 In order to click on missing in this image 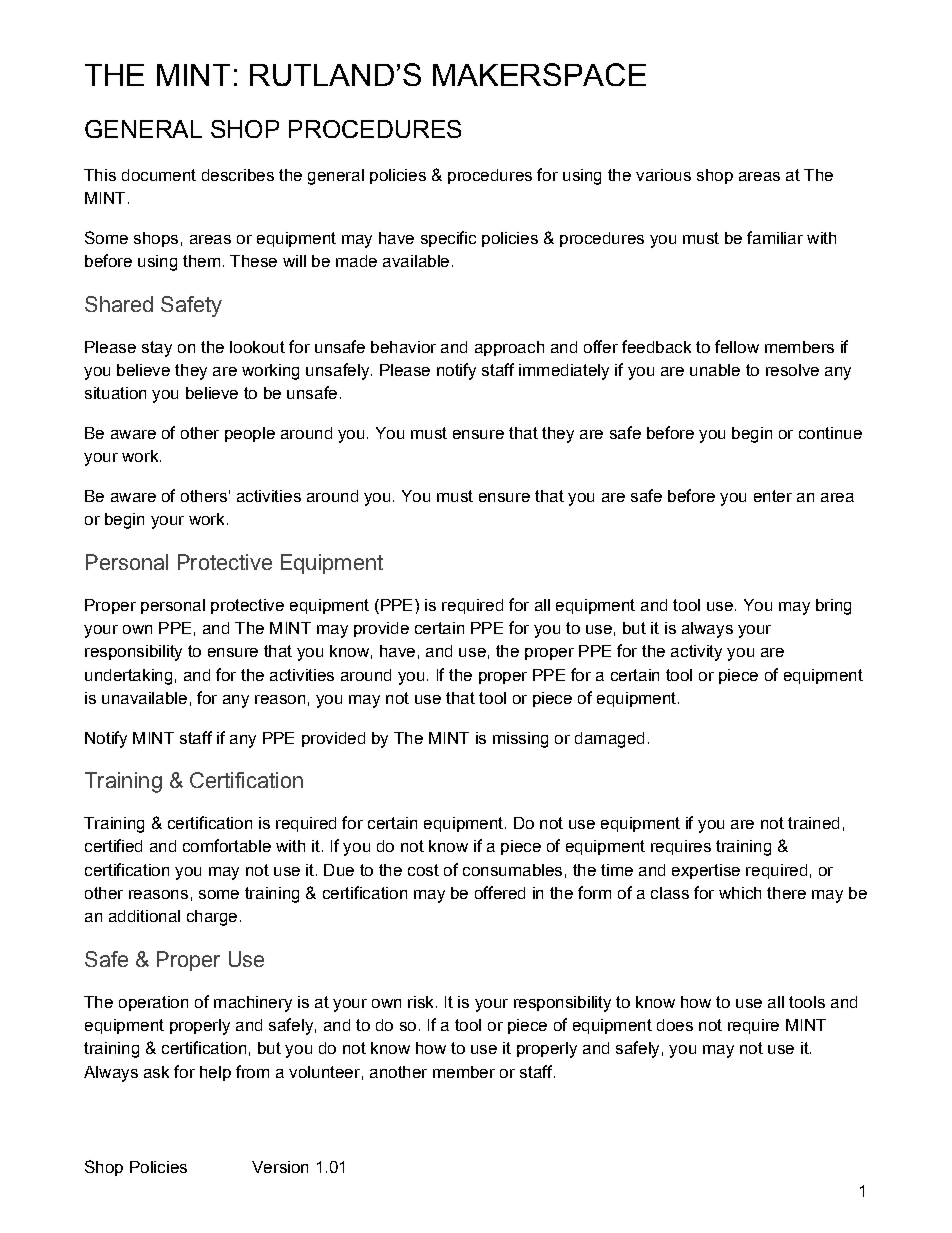, I will do `click(520, 740)`.
